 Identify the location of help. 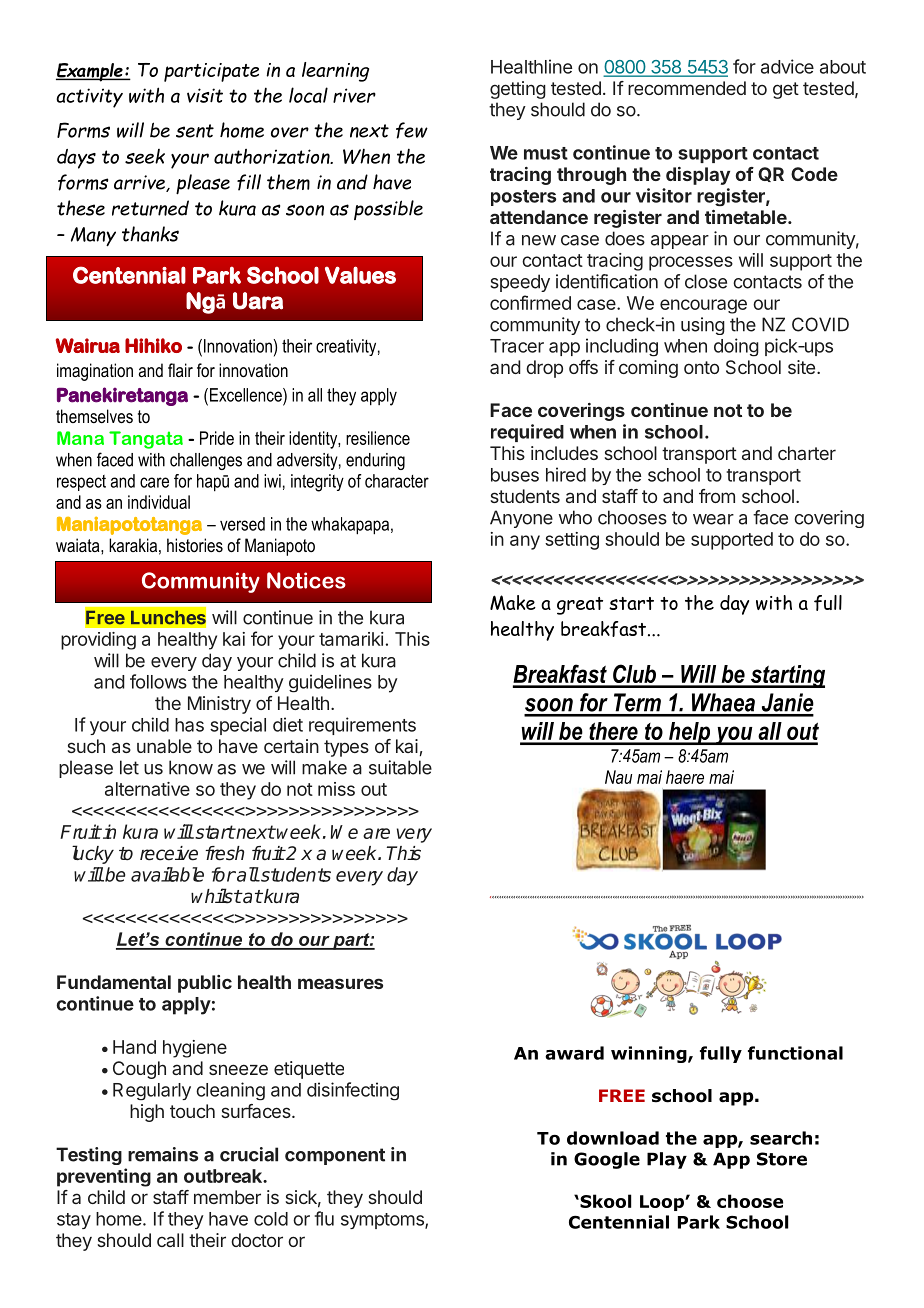
(689, 733).
